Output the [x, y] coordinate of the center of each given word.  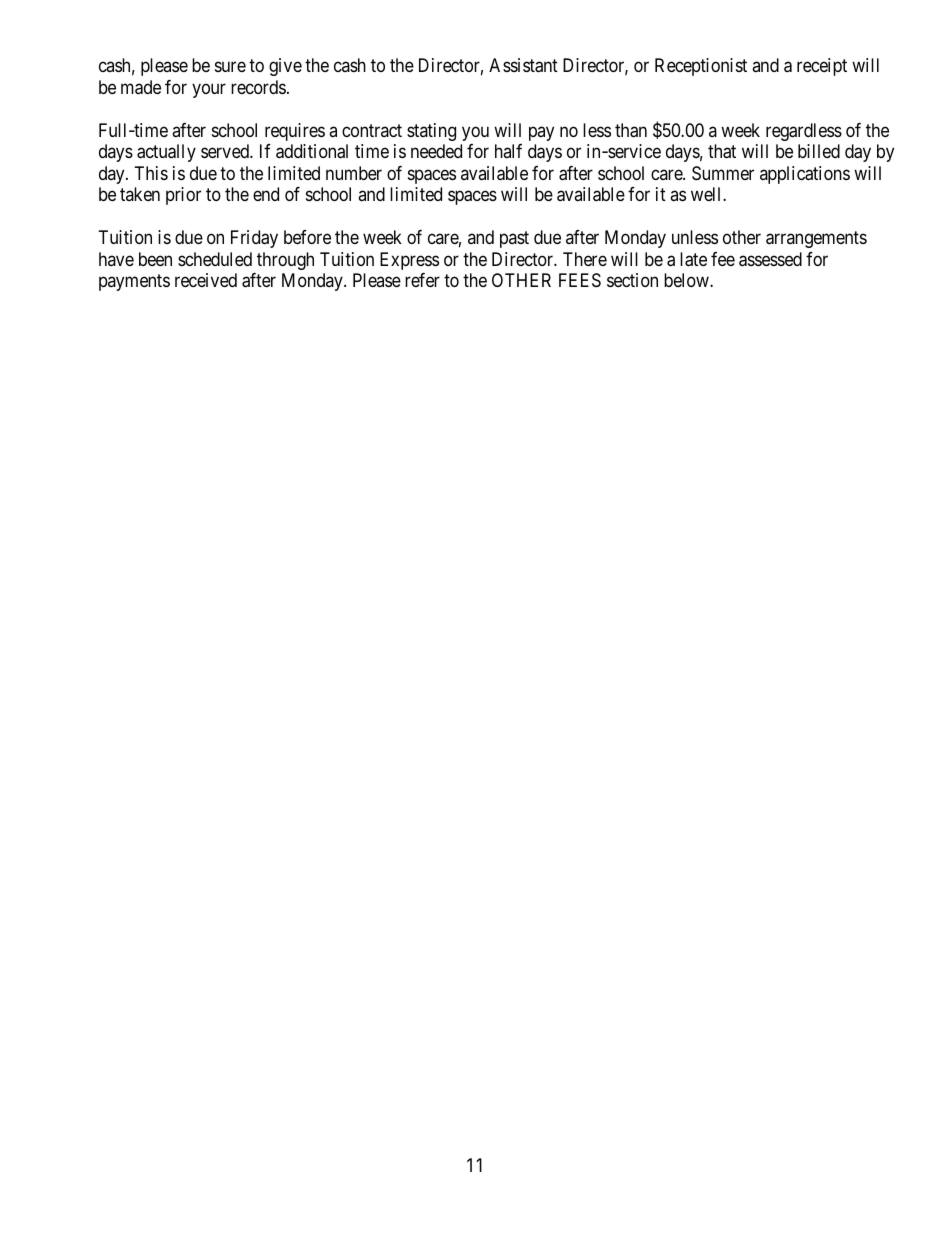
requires [295, 132]
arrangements [816, 239]
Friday [254, 239]
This [151, 173]
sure [230, 67]
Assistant [523, 65]
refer [422, 280]
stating [431, 132]
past [514, 239]
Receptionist [701, 67]
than [631, 130]
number [354, 173]
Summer [723, 173]
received [206, 280]
